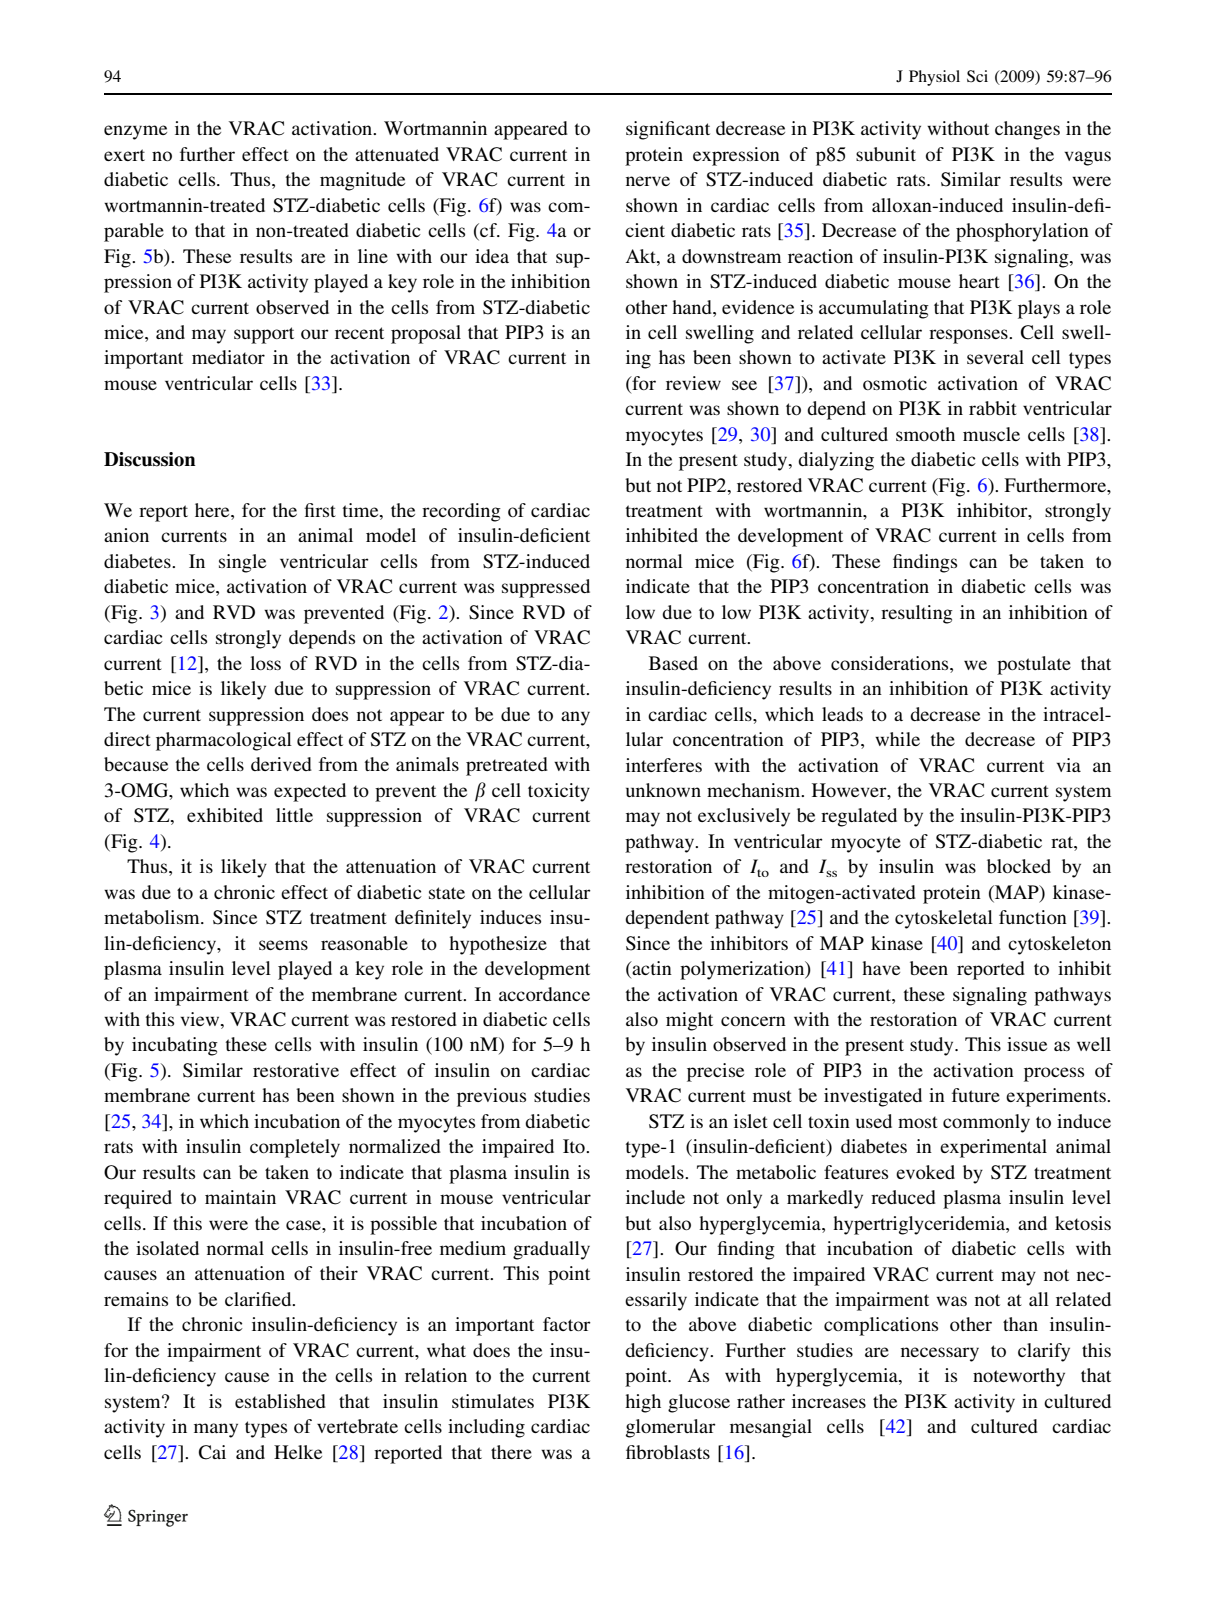  Describe the element at coordinates (668, 130) in the screenshot. I see `significant` at that location.
